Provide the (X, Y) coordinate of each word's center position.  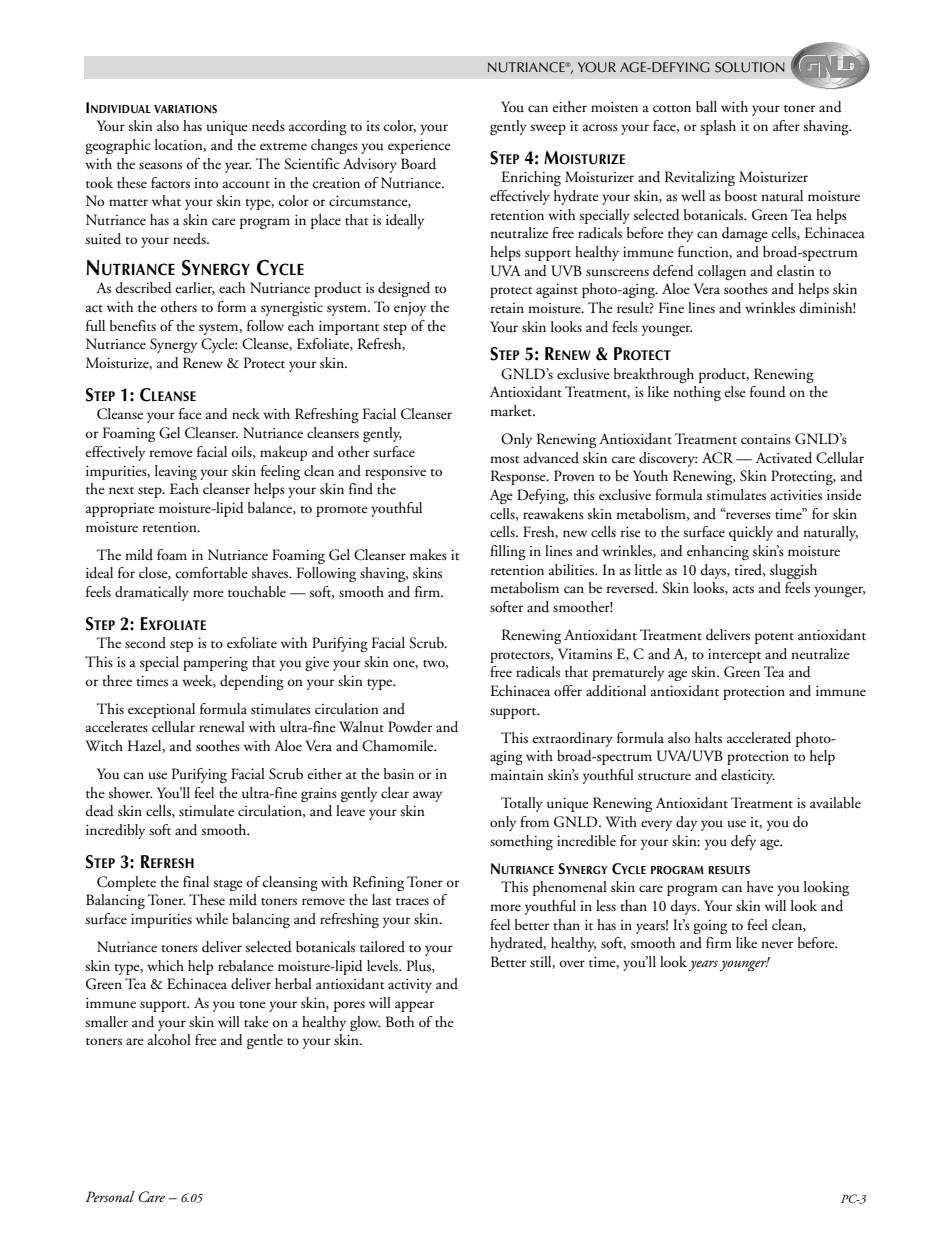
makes (428, 554)
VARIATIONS (185, 109)
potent (774, 638)
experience (419, 147)
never (777, 944)
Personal (110, 1196)
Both (400, 1021)
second (145, 643)
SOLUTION (750, 67)
